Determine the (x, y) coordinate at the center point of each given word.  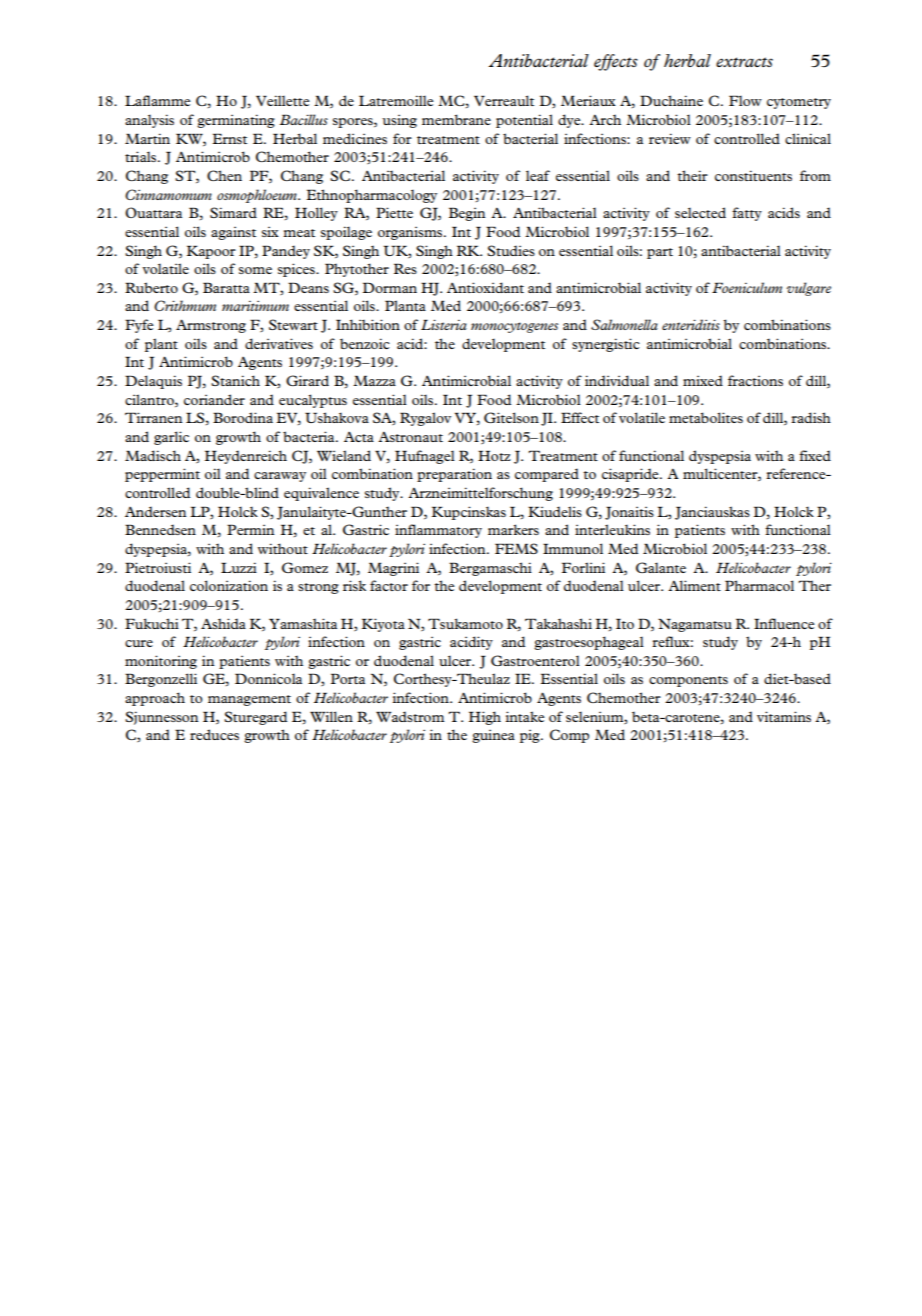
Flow (745, 100)
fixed (815, 455)
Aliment (694, 585)
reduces (214, 734)
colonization (229, 585)
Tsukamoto (465, 623)
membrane (456, 119)
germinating (236, 121)
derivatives (279, 343)
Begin (467, 214)
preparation (454, 475)
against (233, 233)
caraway (280, 477)
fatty (747, 214)
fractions (755, 380)
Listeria (444, 324)
